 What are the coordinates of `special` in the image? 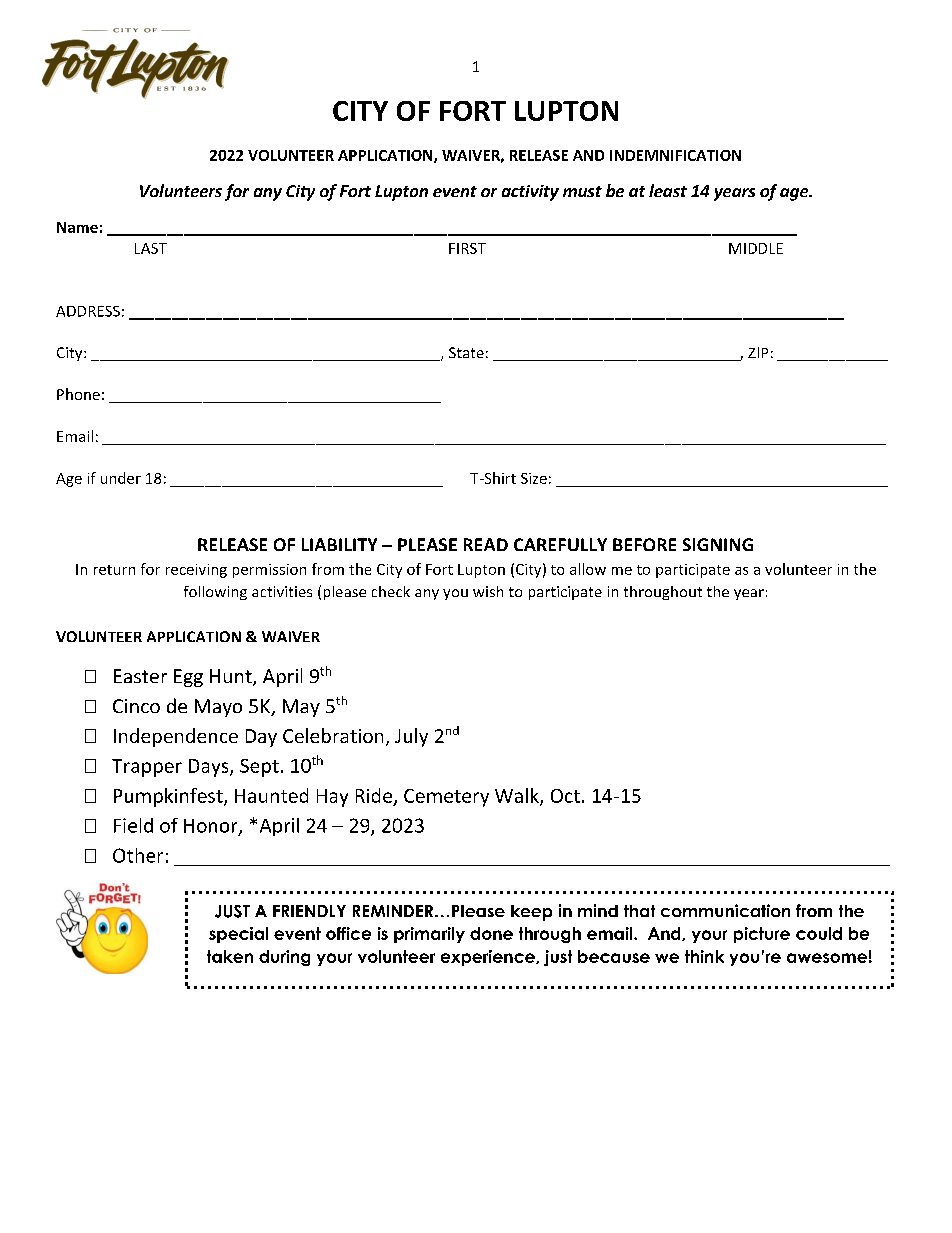 It's located at (238, 935).
